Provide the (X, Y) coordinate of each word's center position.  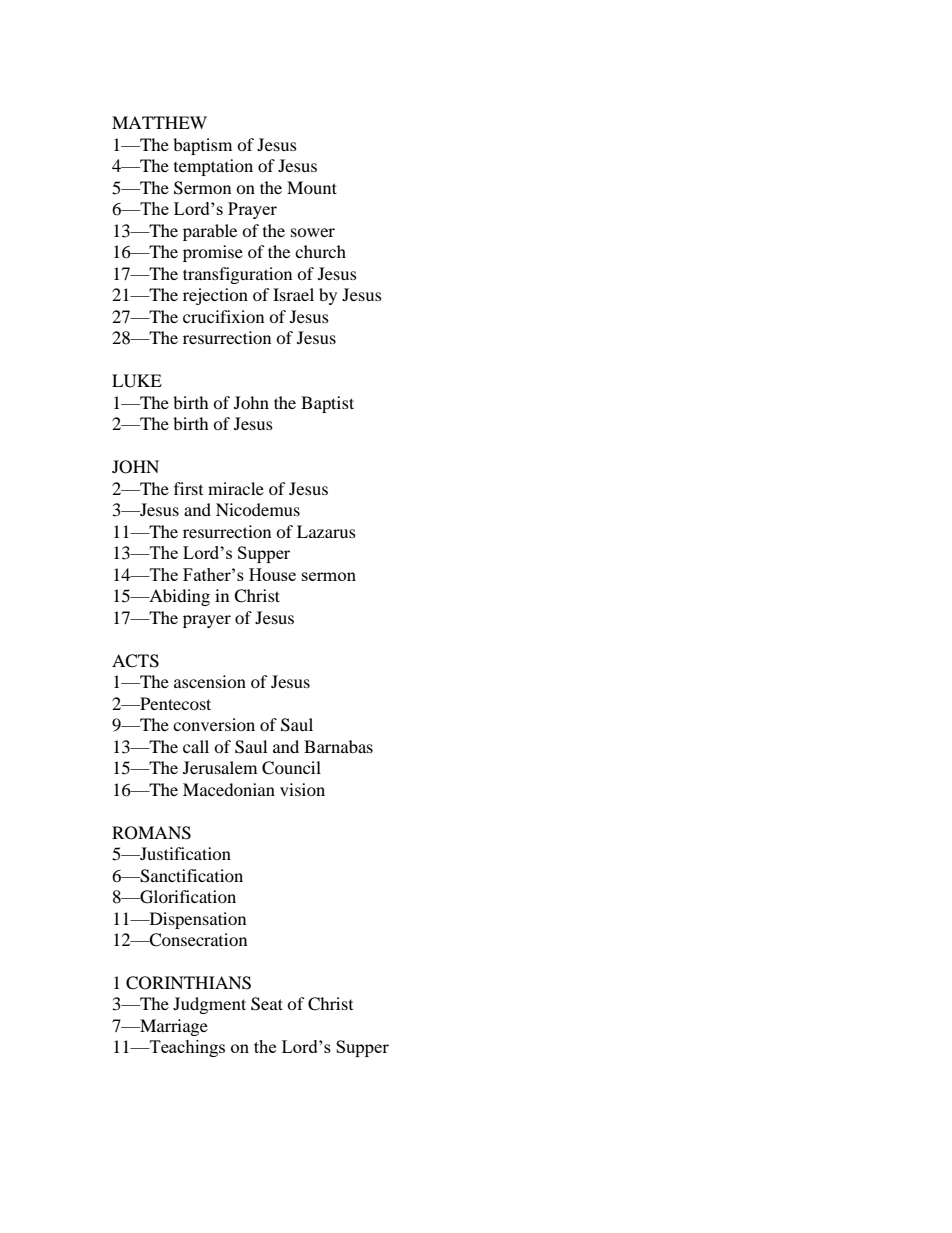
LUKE (137, 381)
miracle (236, 488)
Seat (267, 1004)
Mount (312, 187)
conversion (214, 724)
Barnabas (338, 746)
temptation (213, 167)
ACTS (135, 661)
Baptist (327, 404)
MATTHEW (159, 122)
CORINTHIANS (188, 983)
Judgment (209, 1005)
